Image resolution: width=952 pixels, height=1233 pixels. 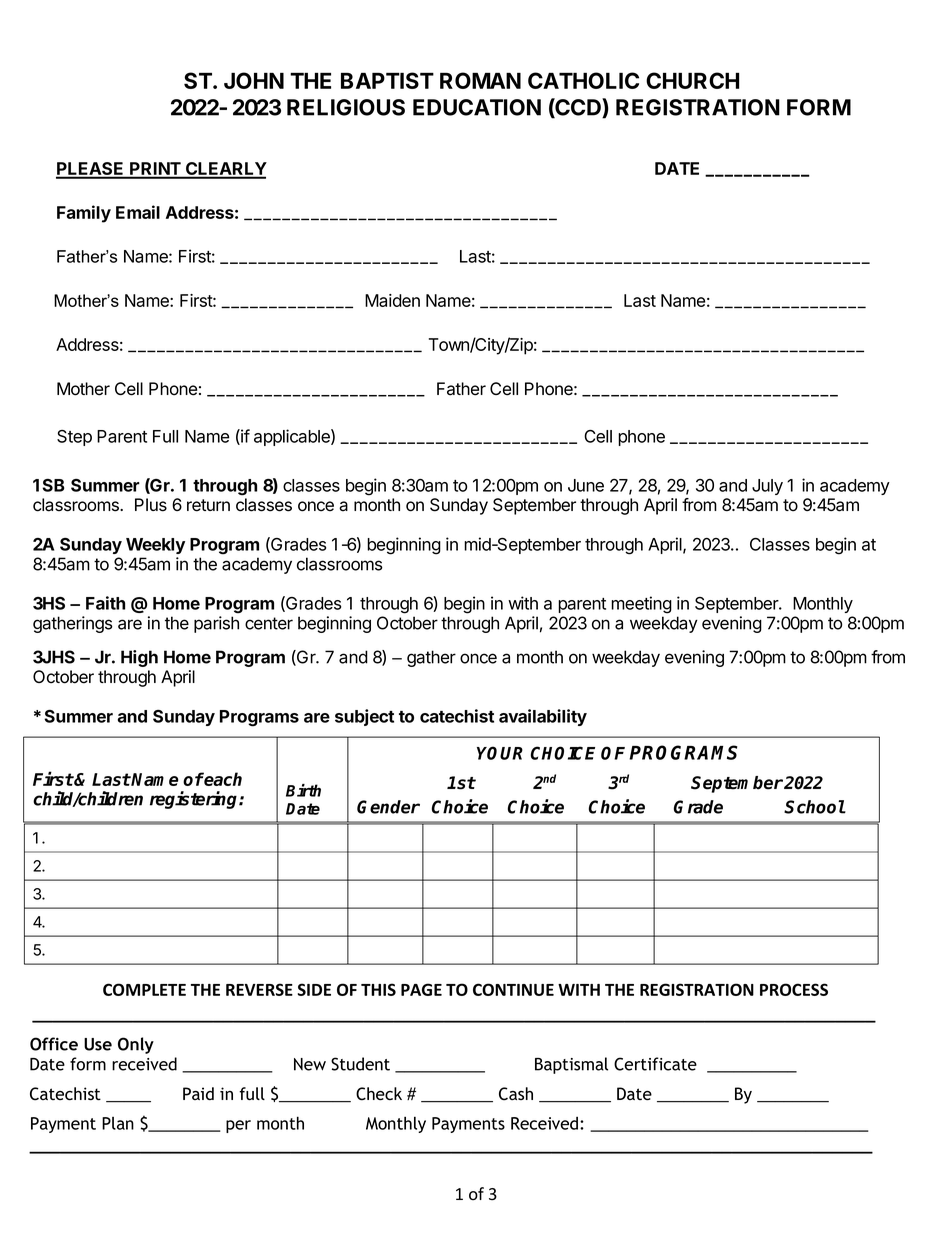 I want to click on CHURCH, so click(x=692, y=80).
